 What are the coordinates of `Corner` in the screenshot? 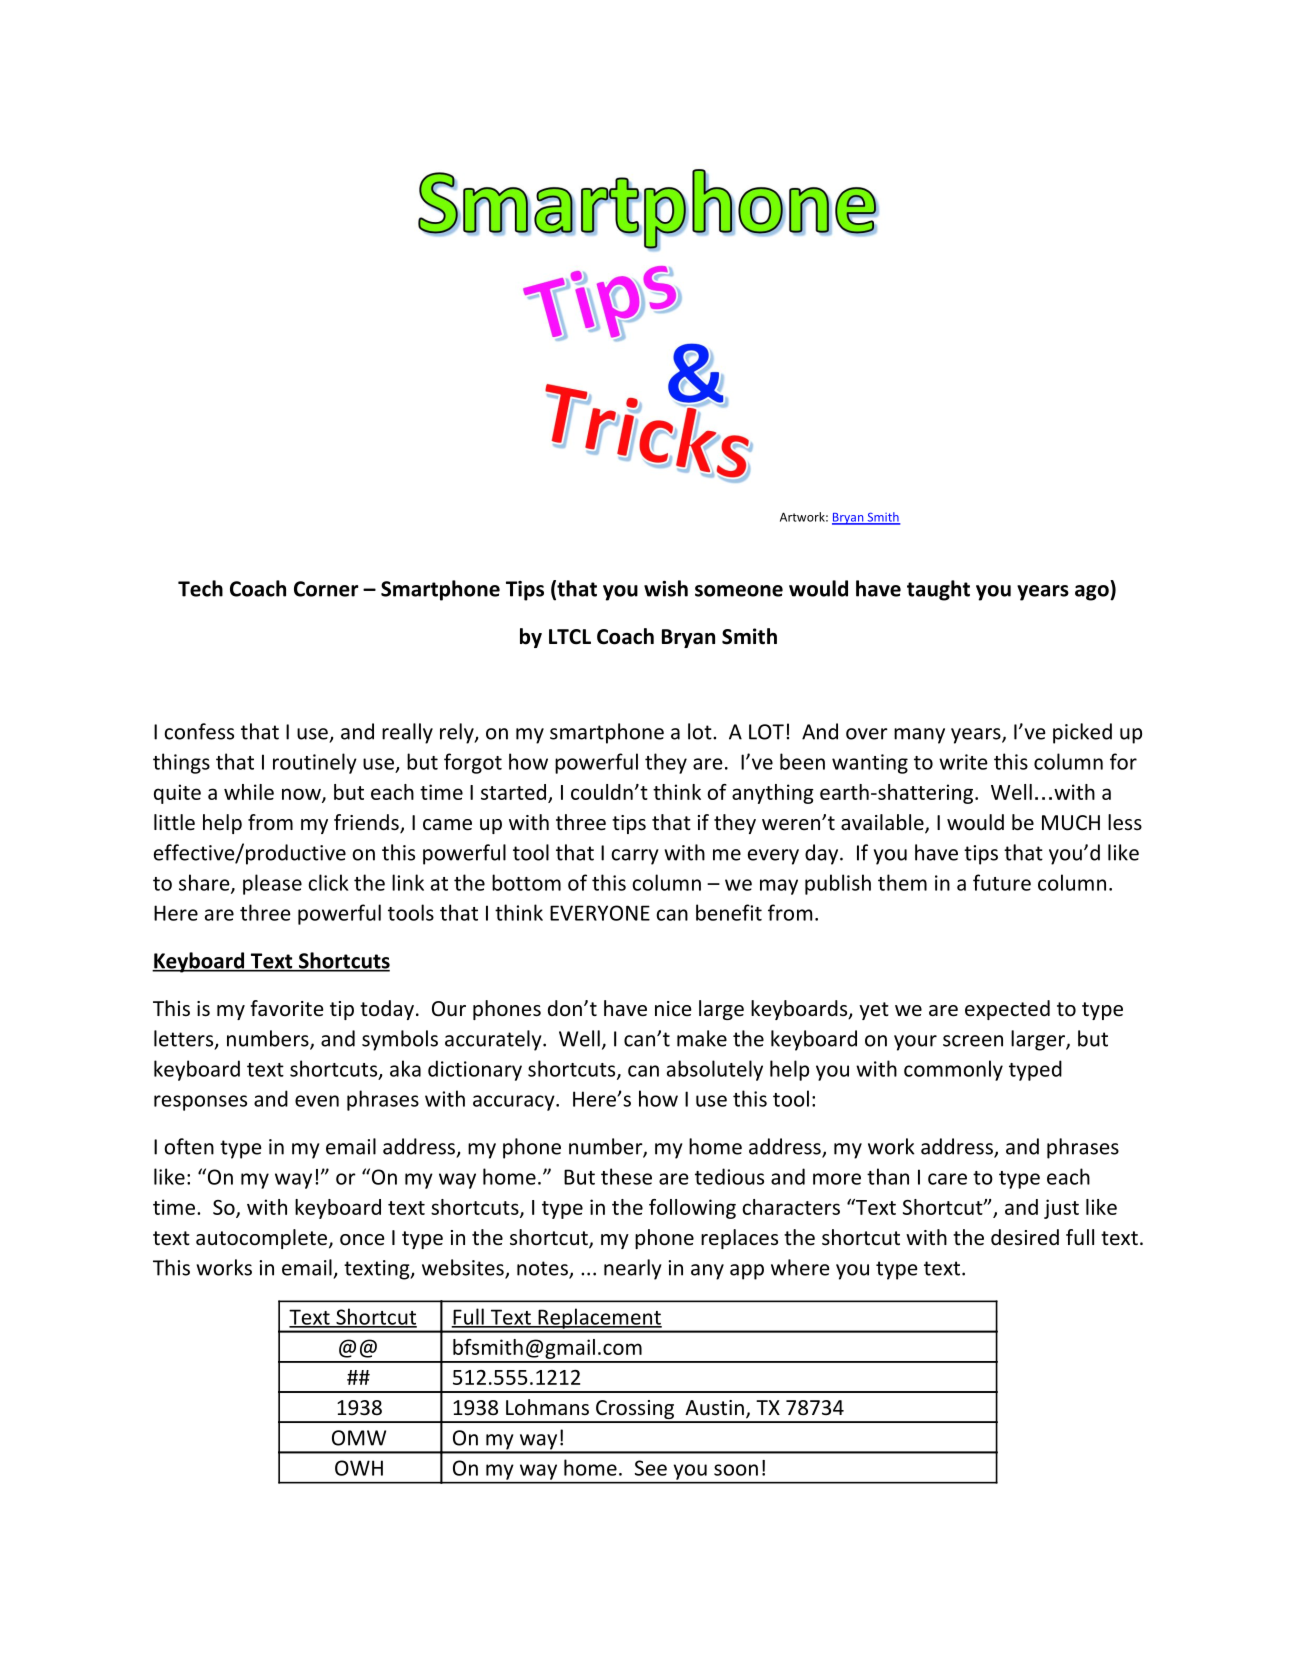 It's located at (326, 589).
